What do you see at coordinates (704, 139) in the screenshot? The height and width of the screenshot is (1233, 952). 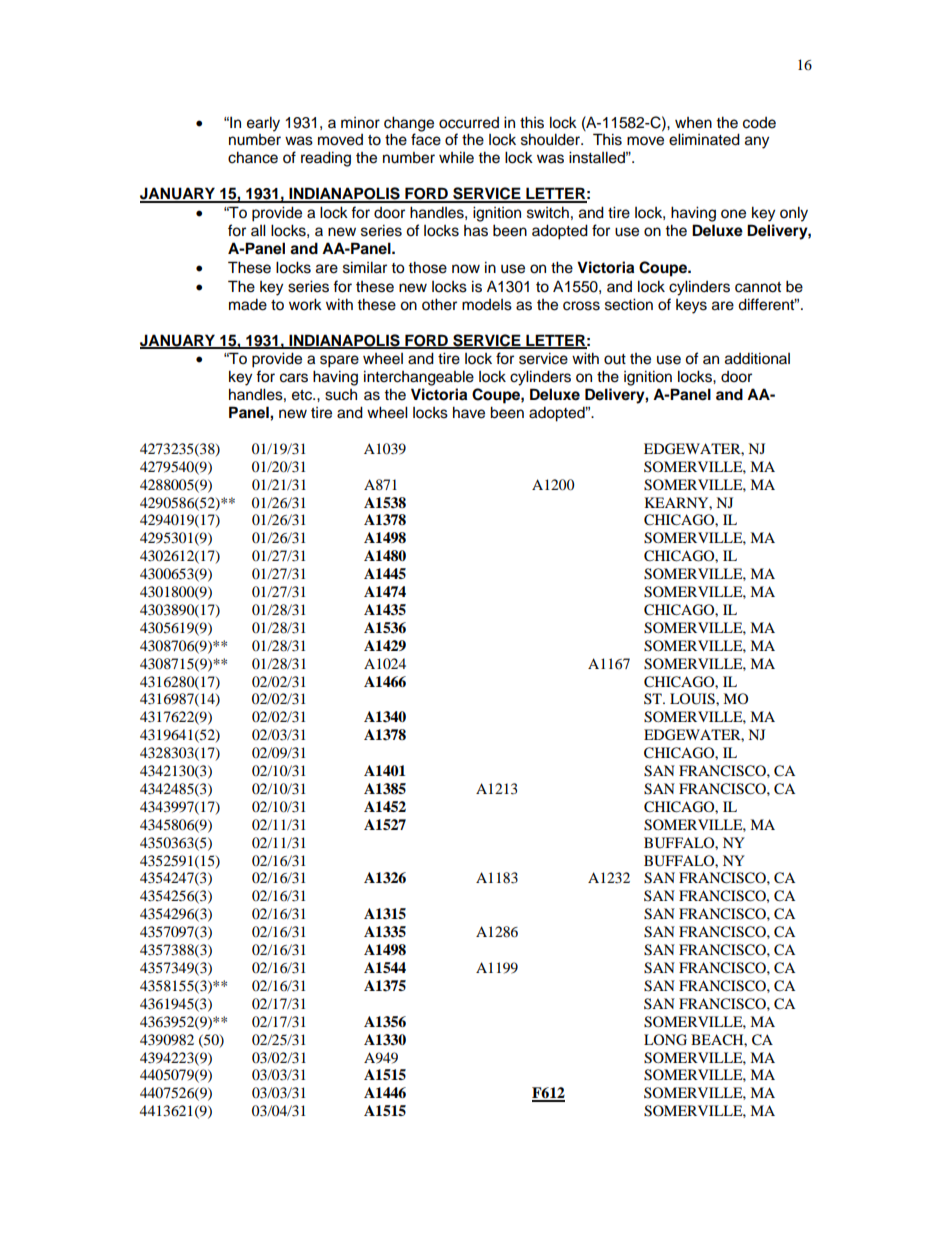 I see `eliminated` at bounding box center [704, 139].
